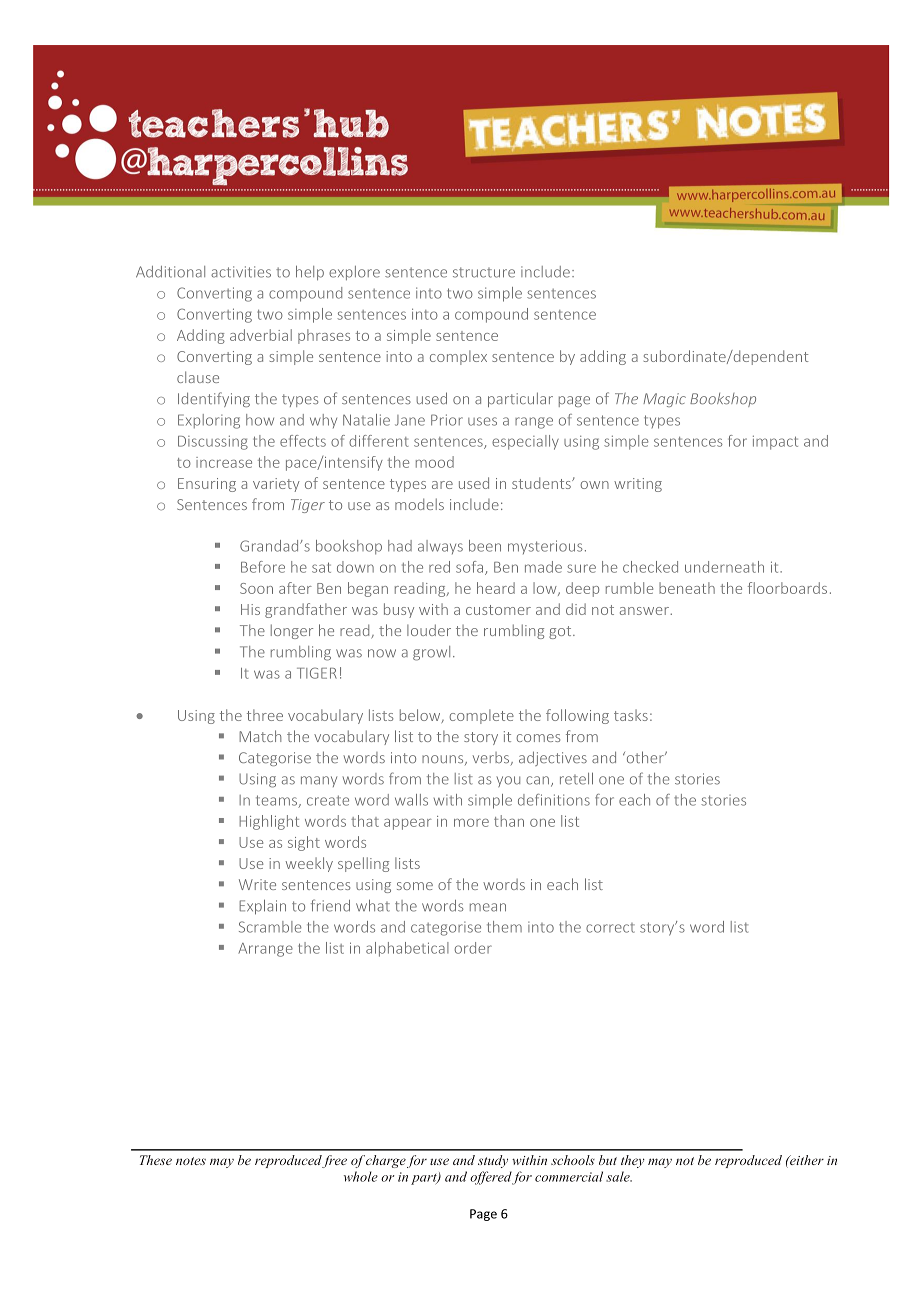 The width and height of the page is (924, 1308). I want to click on activities, so click(241, 272).
